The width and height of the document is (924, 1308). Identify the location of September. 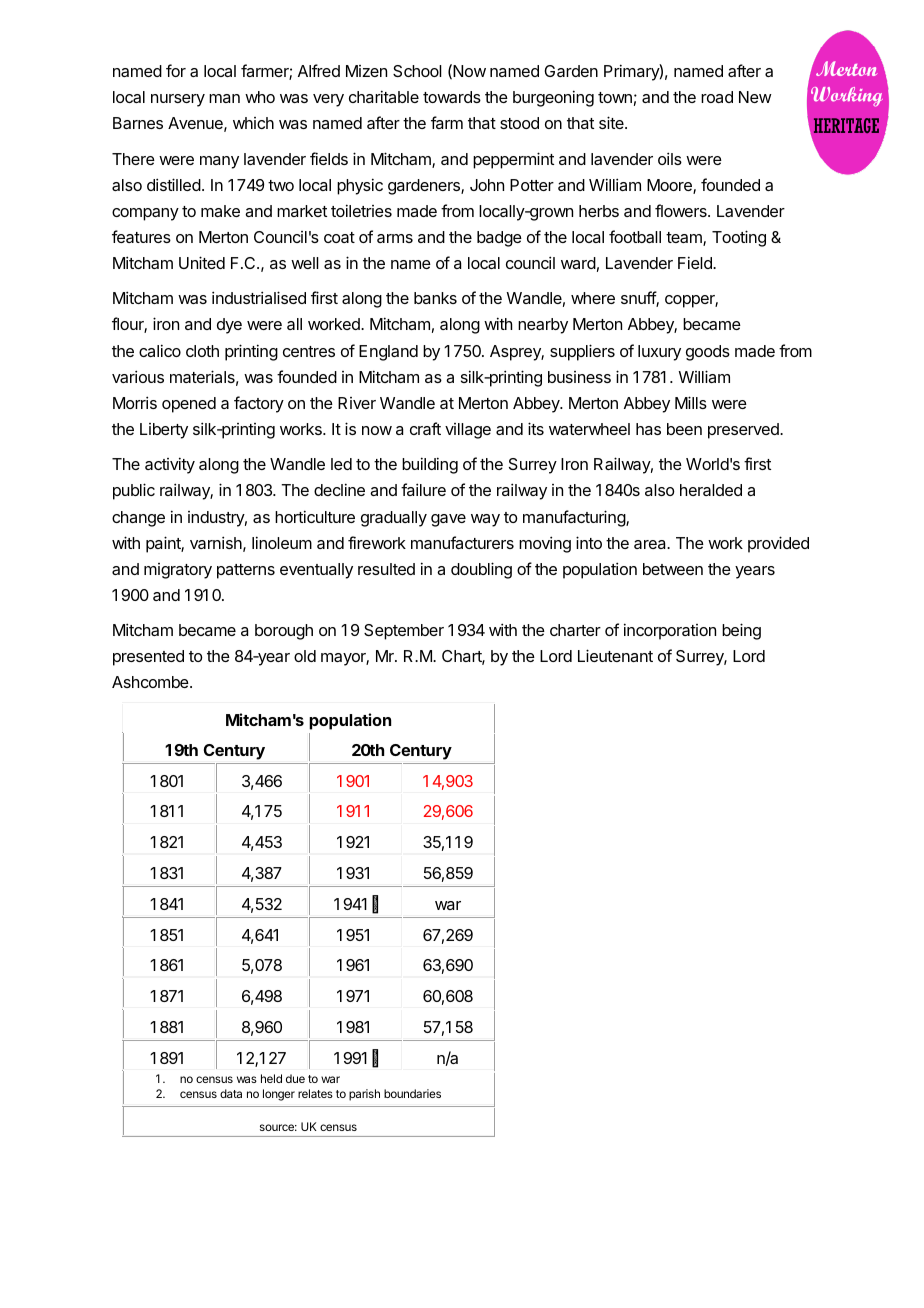
(404, 632).
